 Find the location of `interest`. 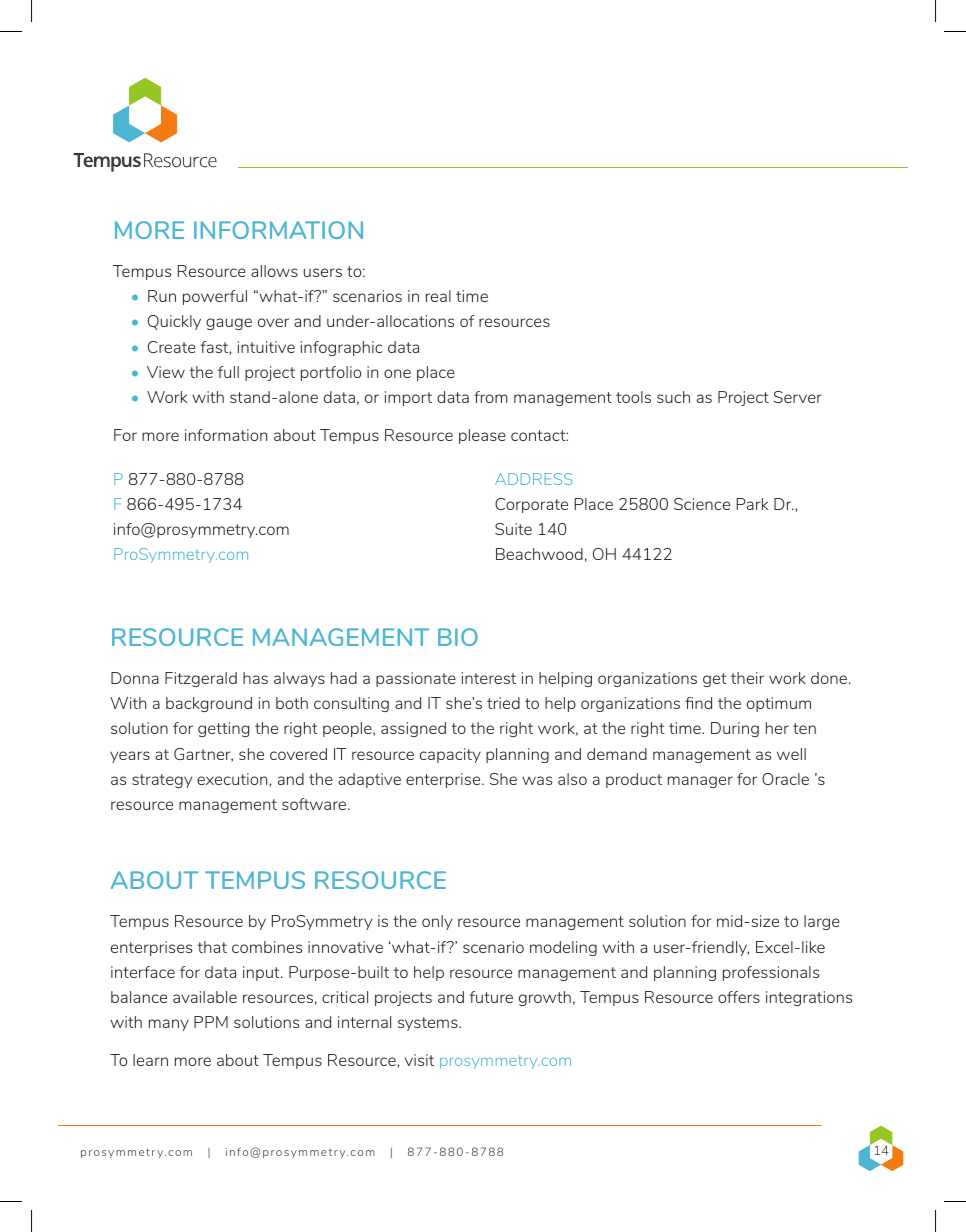

interest is located at coordinates (489, 678).
